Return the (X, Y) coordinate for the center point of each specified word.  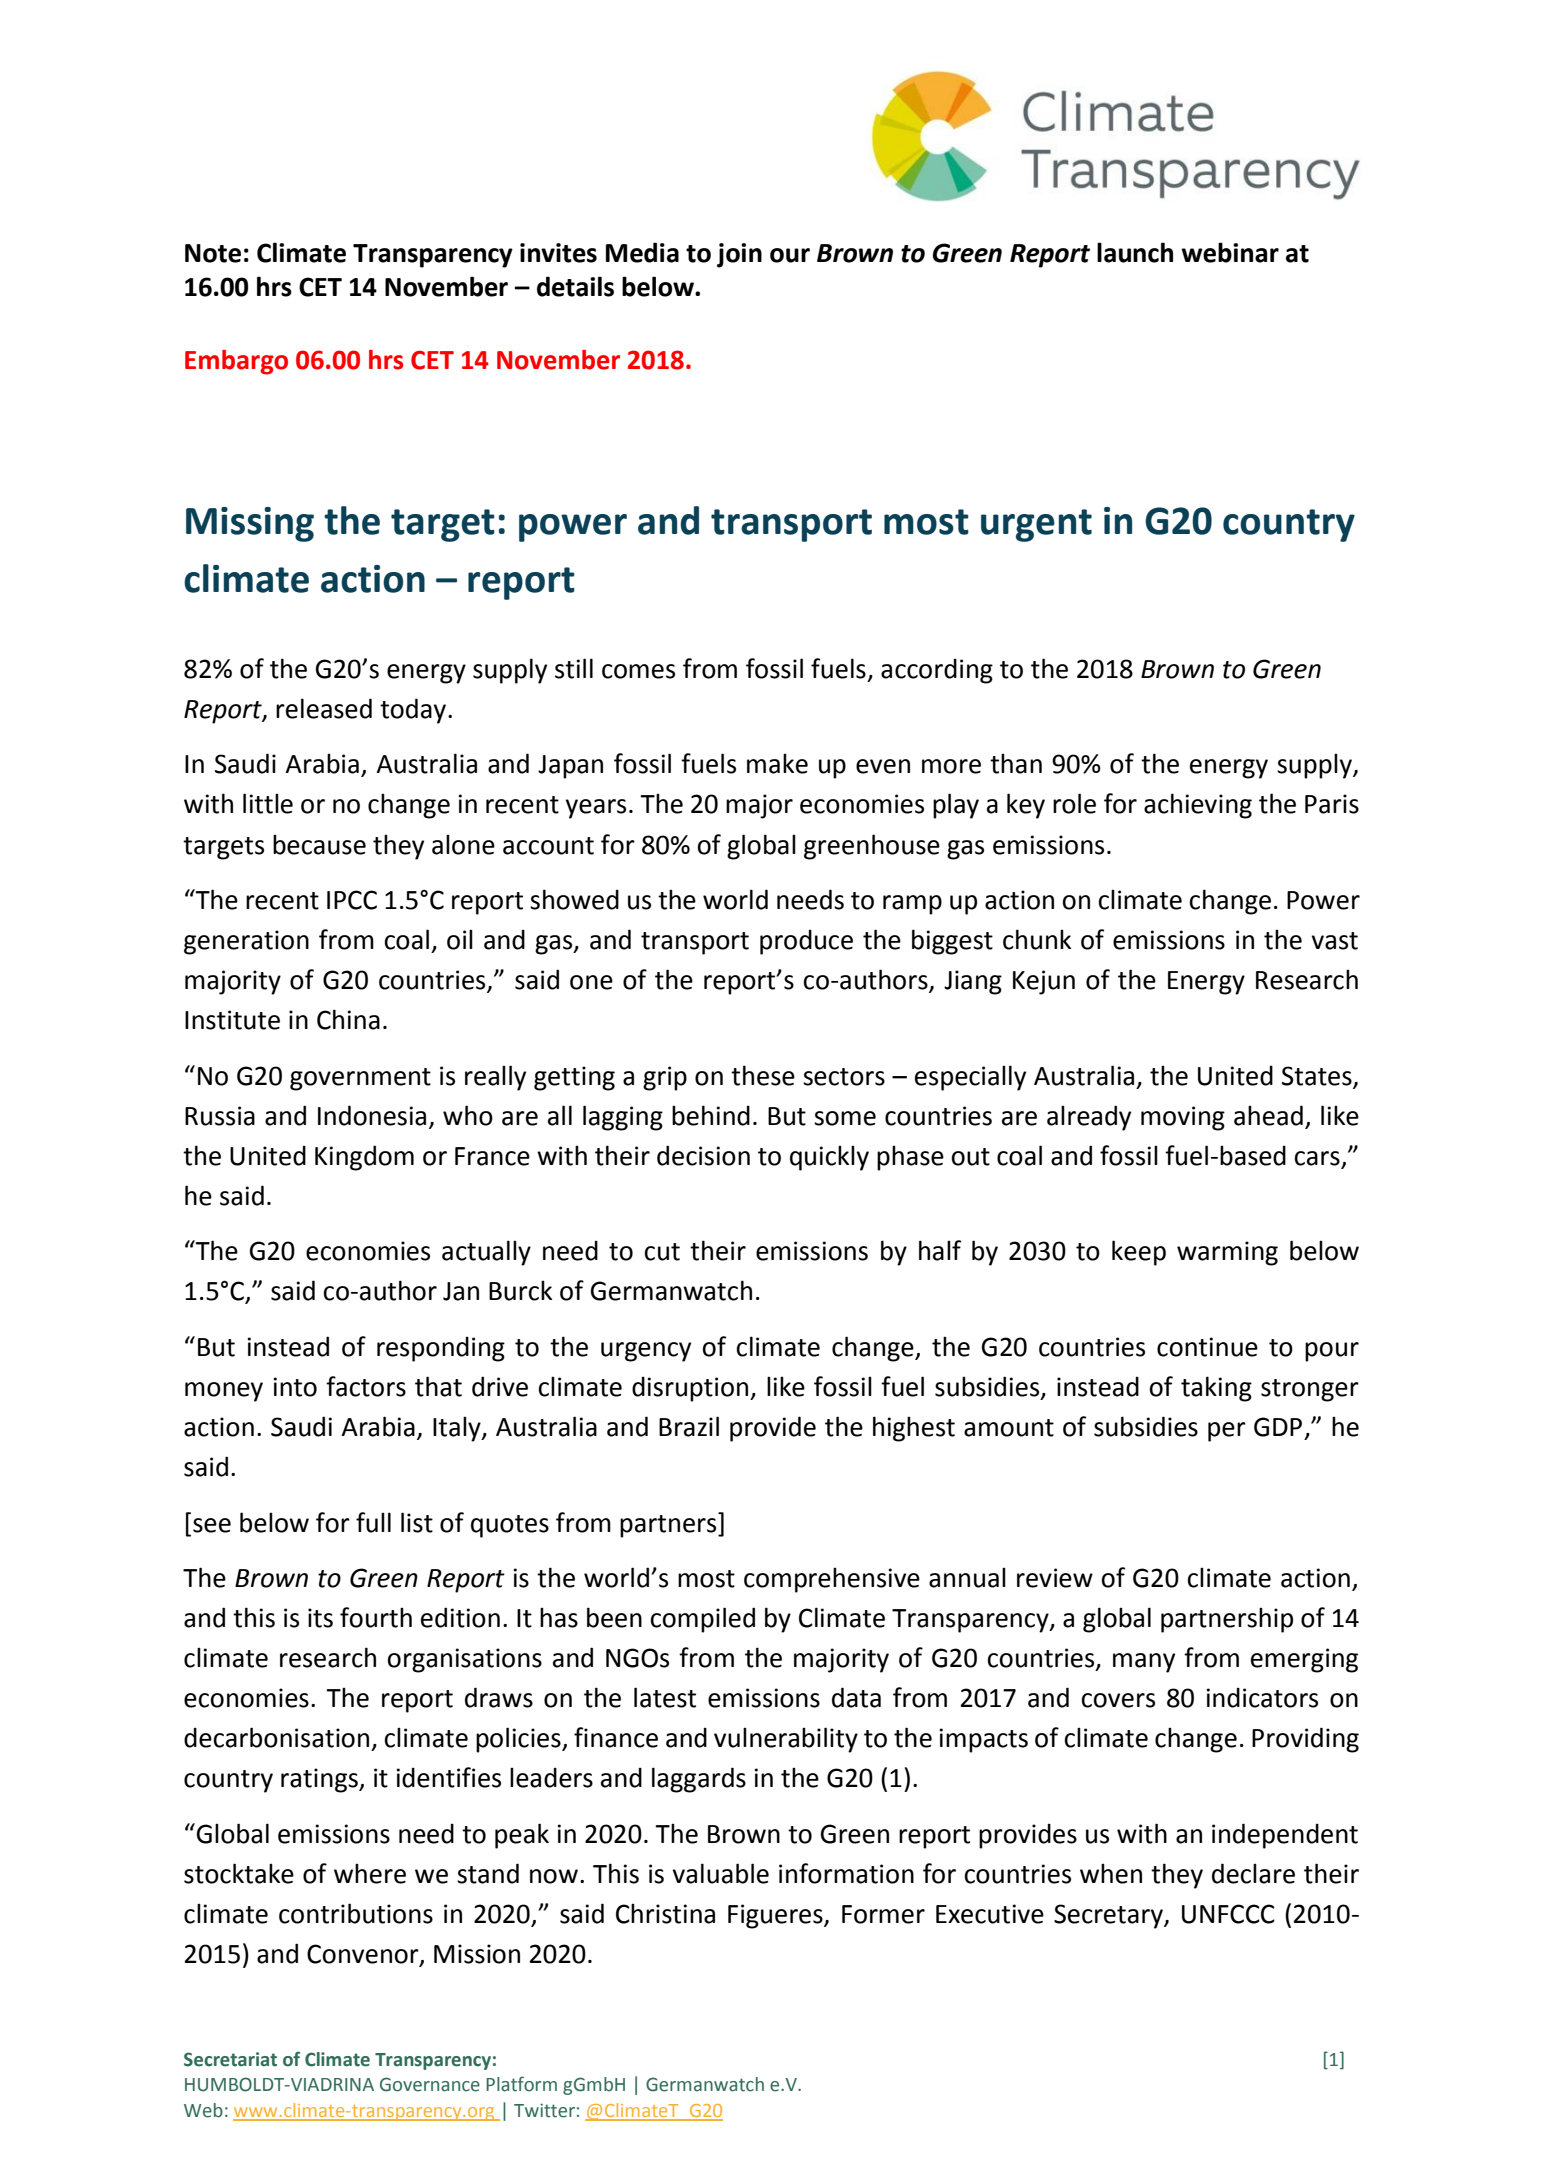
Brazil (689, 1426)
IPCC (352, 900)
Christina (665, 1913)
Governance (430, 2084)
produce (806, 942)
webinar (1230, 252)
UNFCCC (1228, 1914)
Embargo (236, 362)
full (373, 1522)
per (1227, 1432)
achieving (1198, 806)
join (739, 255)
